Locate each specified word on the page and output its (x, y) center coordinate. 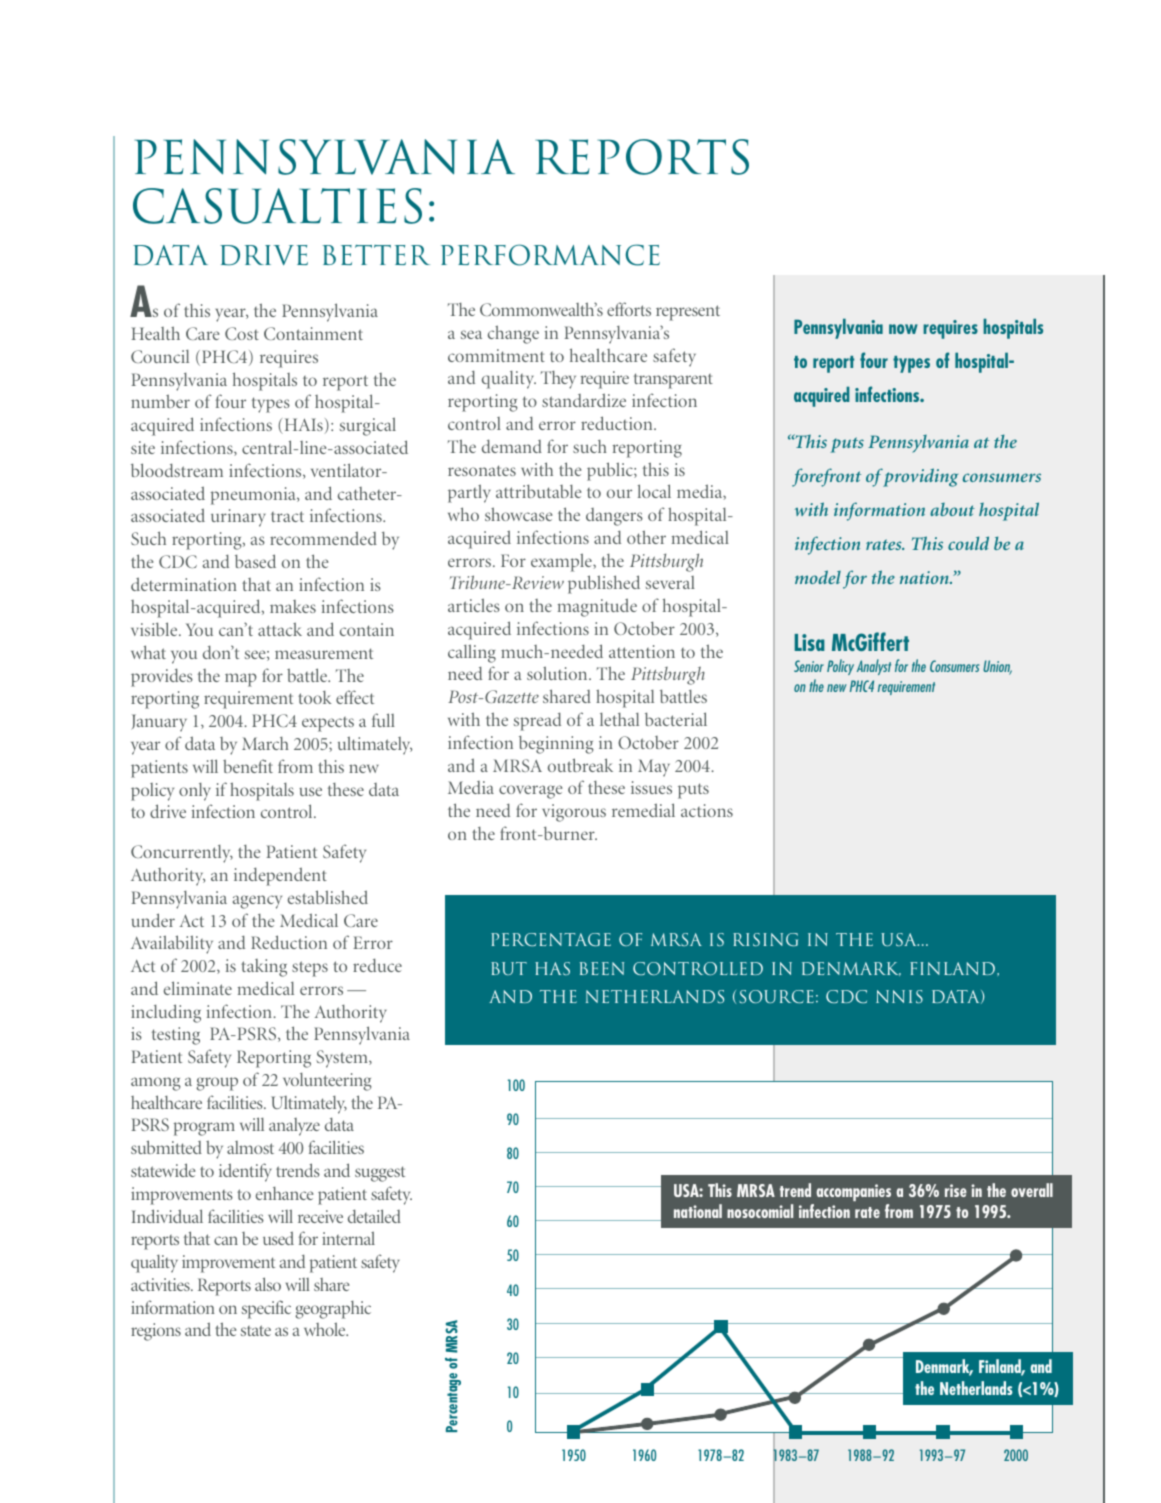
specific (266, 1309)
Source (776, 996)
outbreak (580, 765)
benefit (248, 766)
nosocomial (760, 1211)
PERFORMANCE (550, 255)
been (602, 968)
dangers (614, 517)
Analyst (874, 667)
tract (287, 516)
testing (176, 1036)
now (903, 329)
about (952, 509)
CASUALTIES (277, 206)
